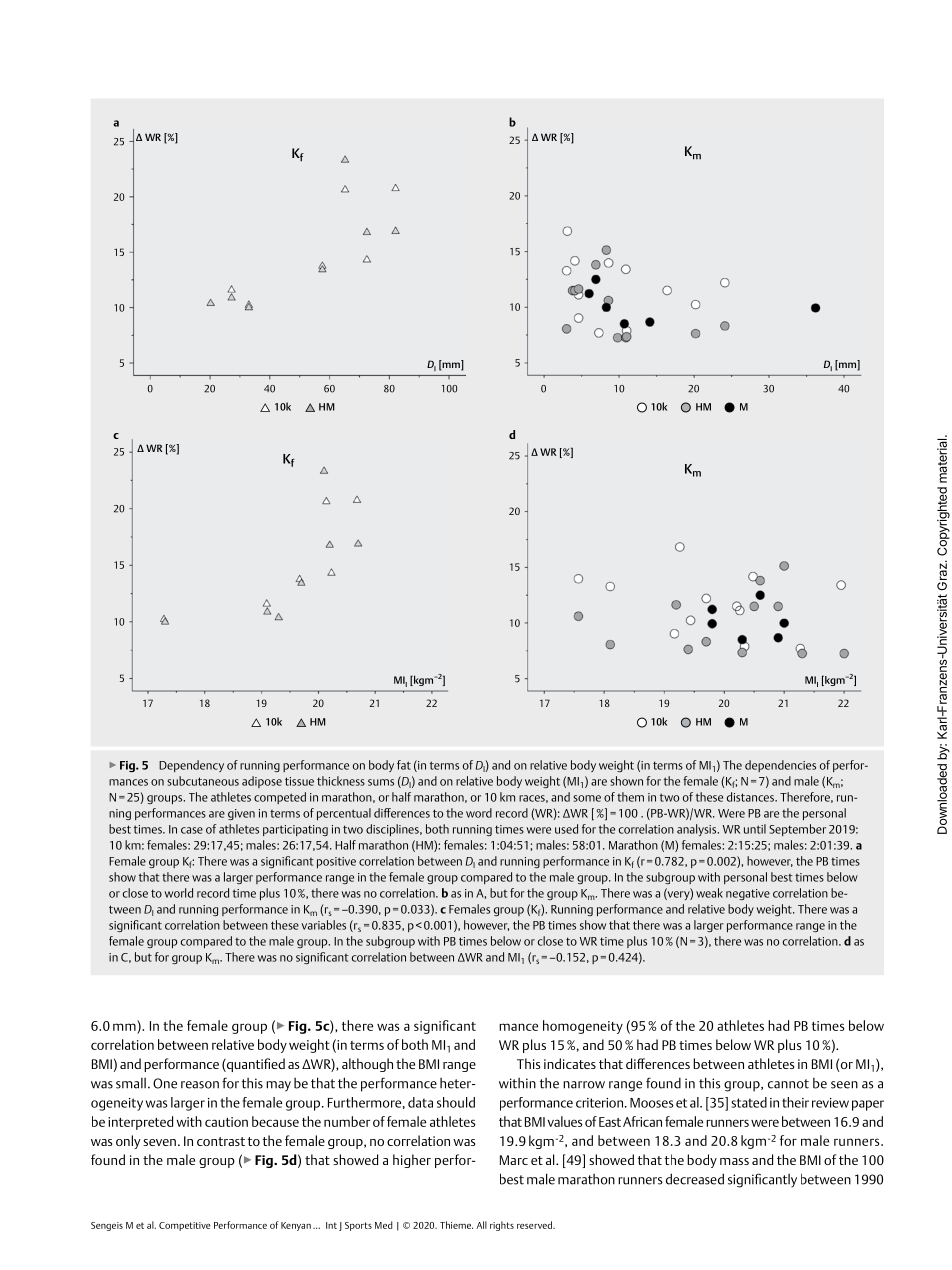 This page has width=952, height=1270. What do you see at coordinates (570, 1063) in the page?
I see `indicates` at bounding box center [570, 1063].
